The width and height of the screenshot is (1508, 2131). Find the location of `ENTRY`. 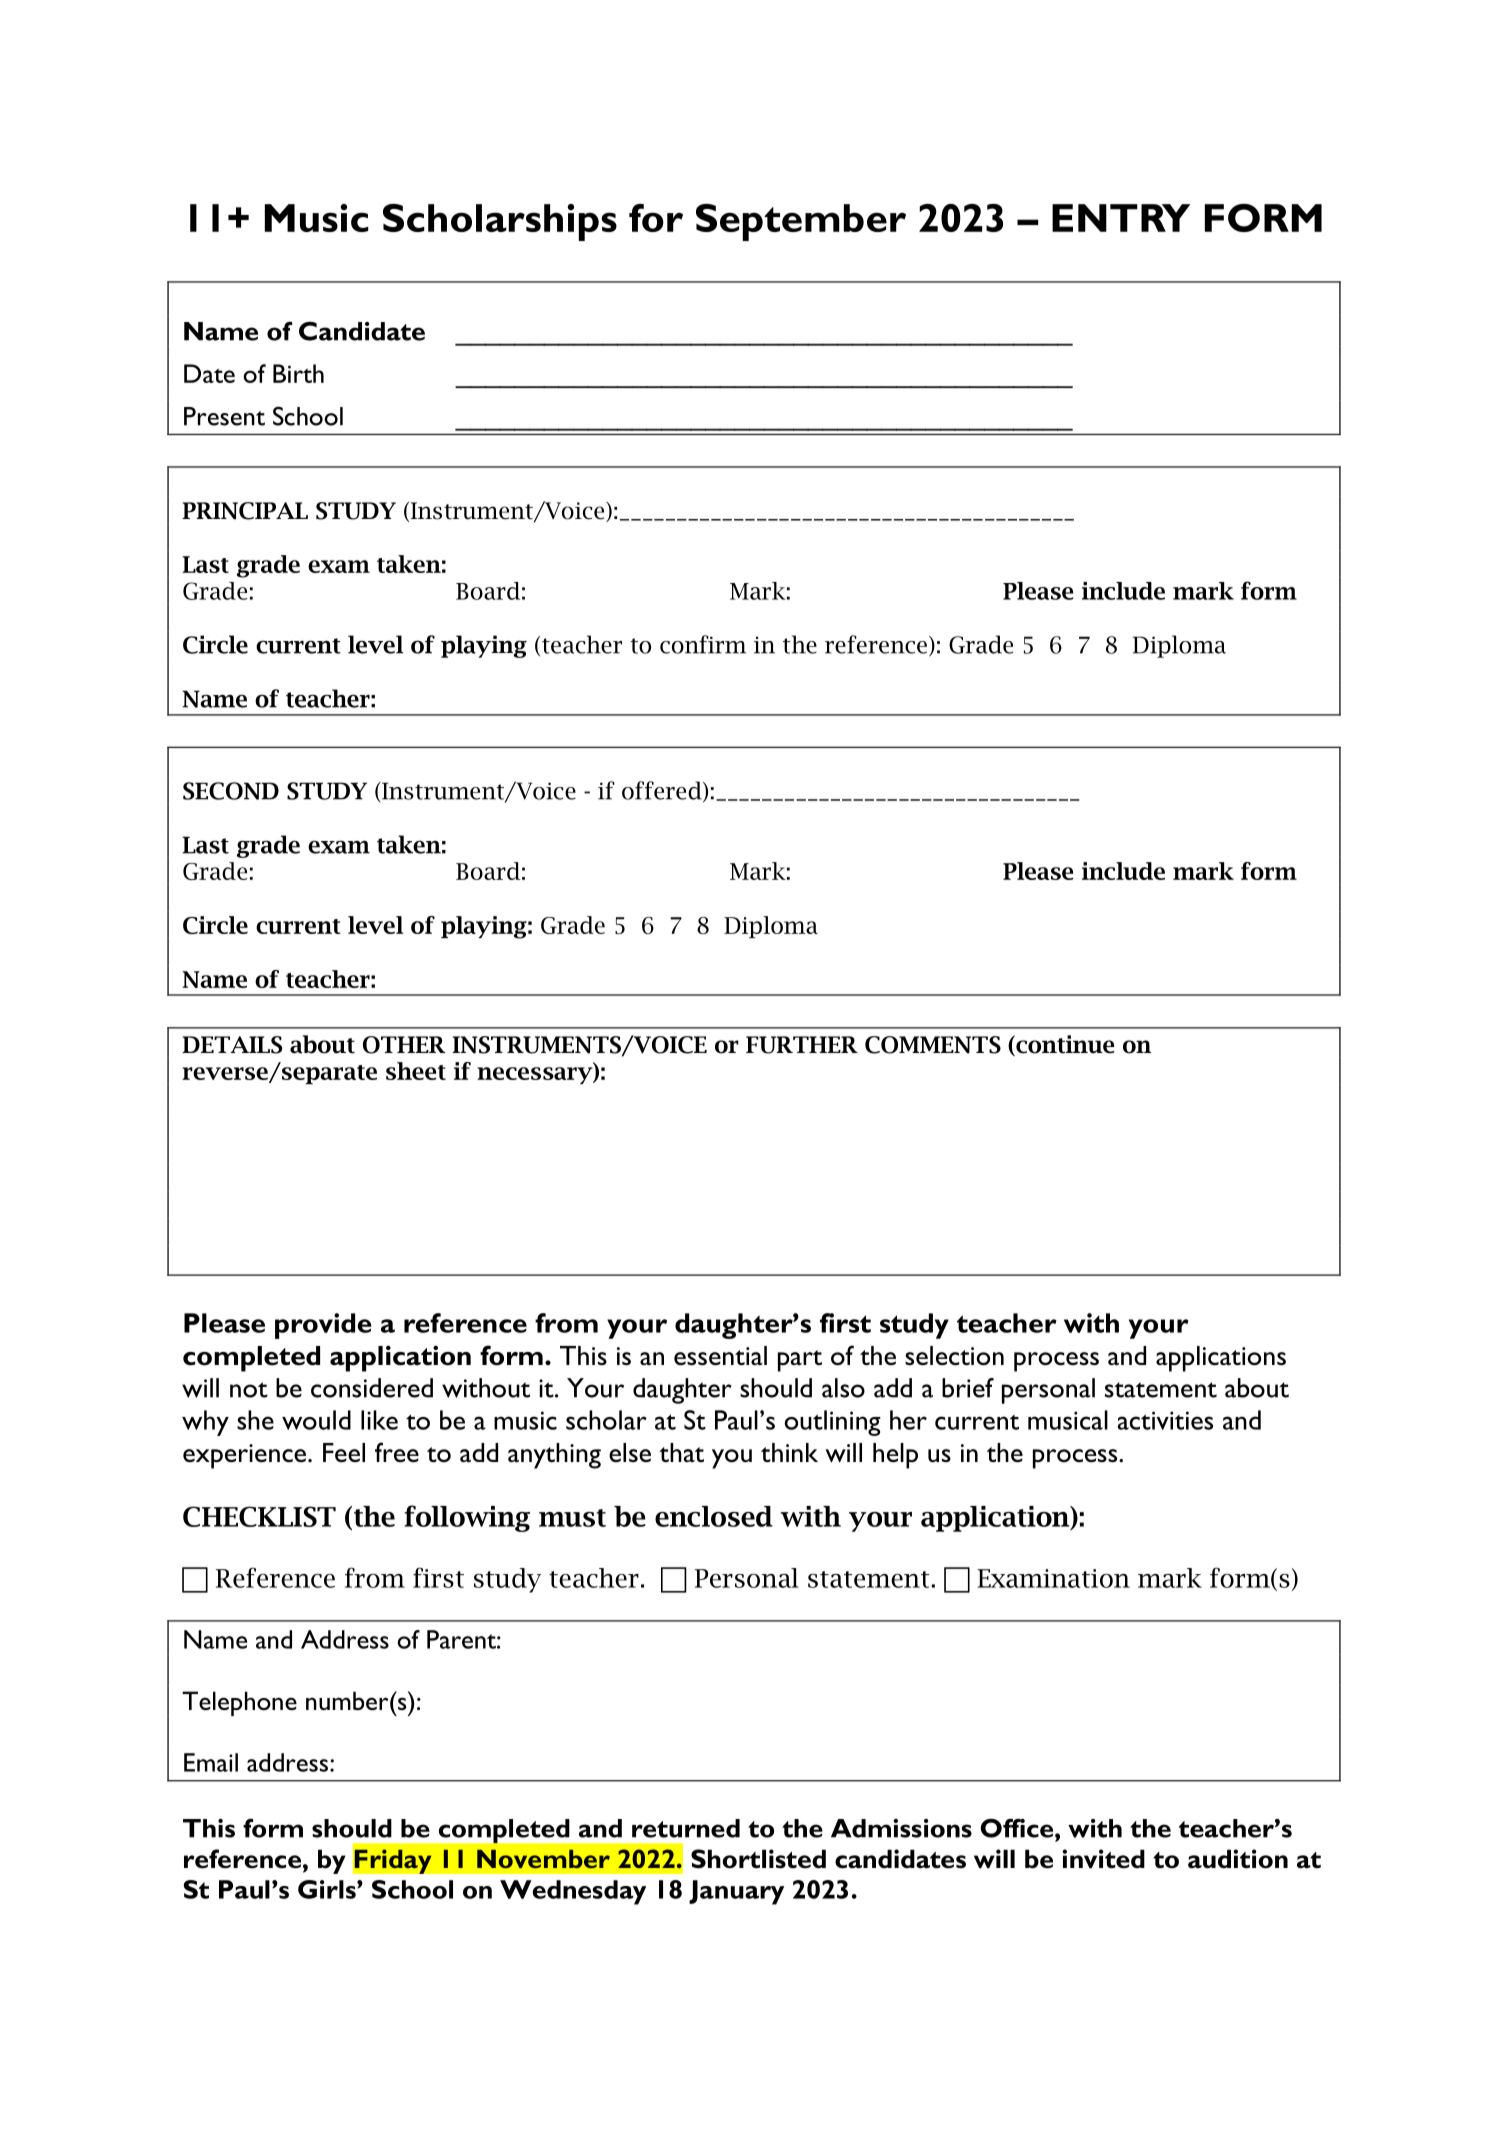

ENTRY is located at coordinates (1121, 218).
